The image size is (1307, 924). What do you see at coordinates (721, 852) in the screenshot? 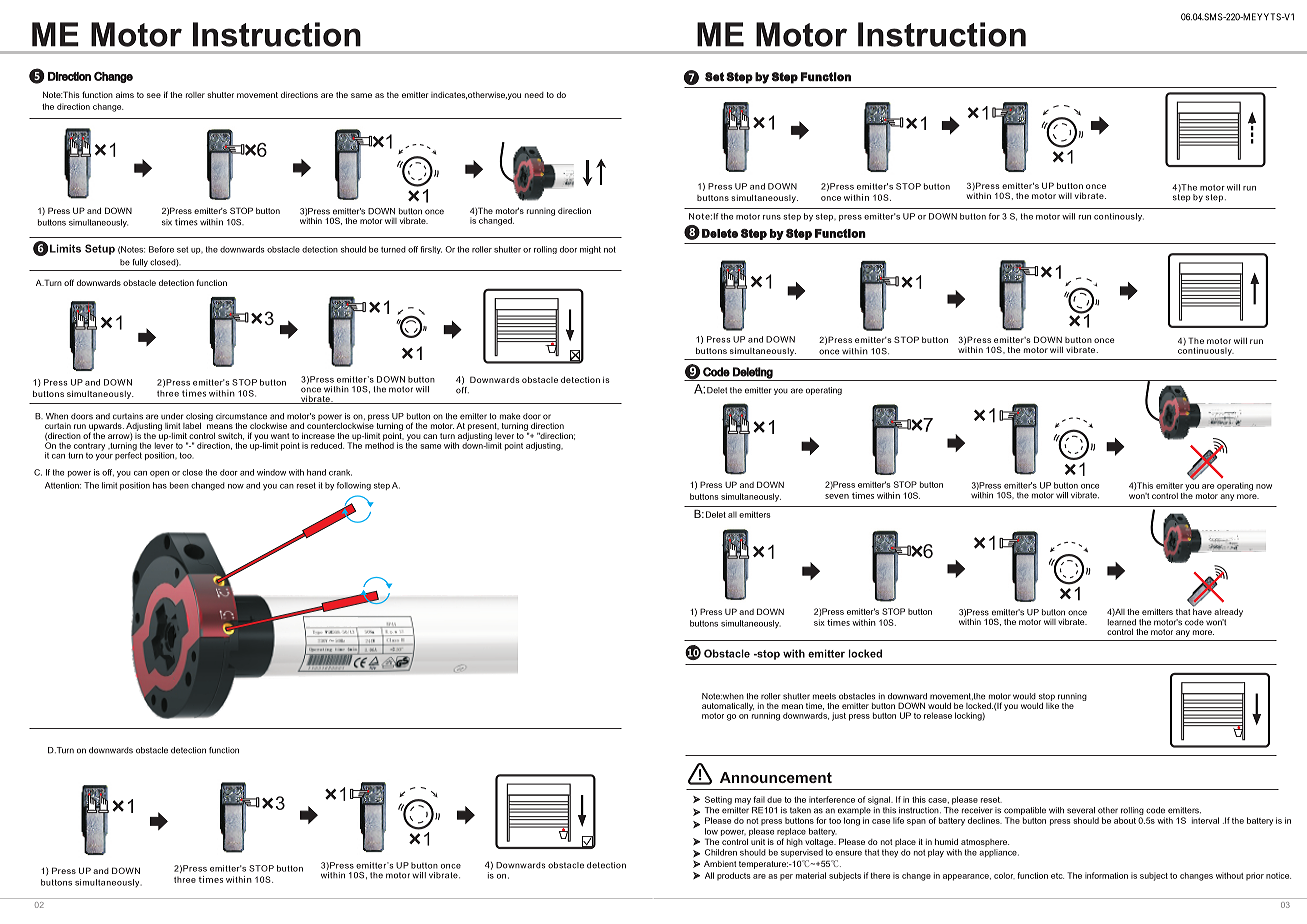
I see `Children` at bounding box center [721, 852].
